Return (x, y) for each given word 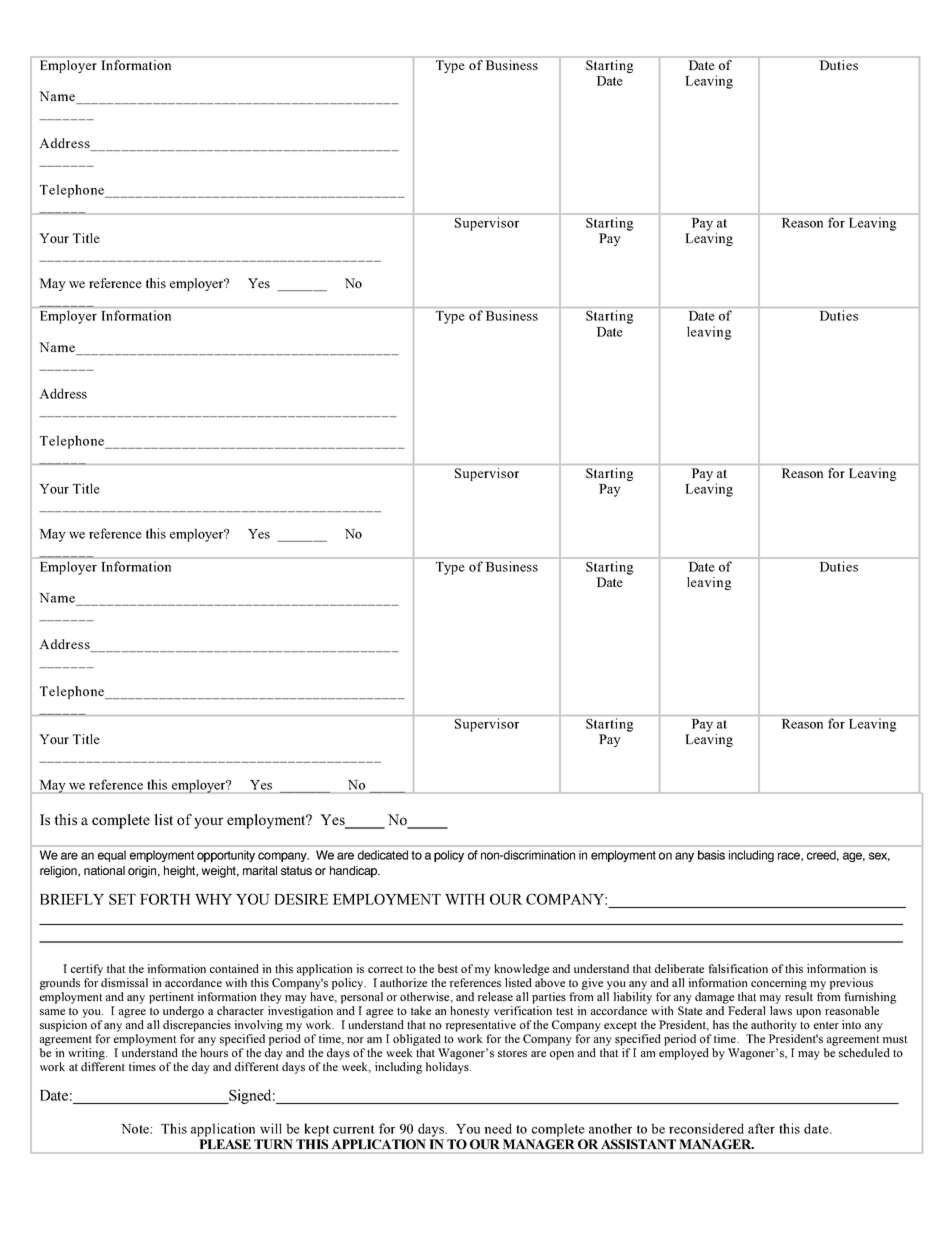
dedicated (383, 855)
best (447, 968)
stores (512, 1053)
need (498, 1128)
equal (112, 856)
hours (214, 1052)
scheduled (864, 1052)
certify (87, 970)
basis (711, 855)
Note (136, 1129)
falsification (738, 968)
